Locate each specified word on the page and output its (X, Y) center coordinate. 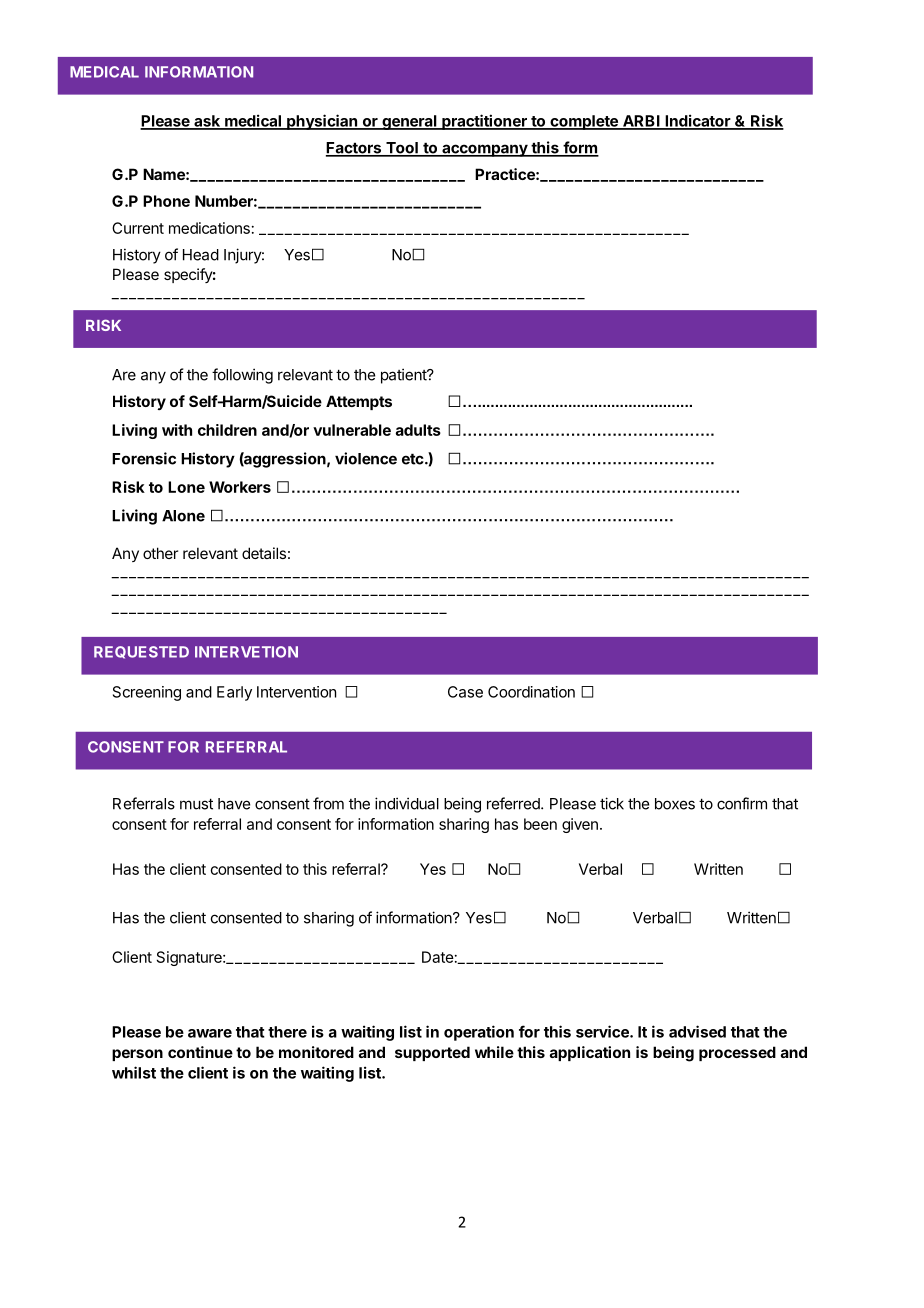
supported (432, 1053)
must (196, 804)
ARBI (641, 122)
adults (418, 430)
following (242, 376)
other (160, 553)
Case (465, 692)
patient (404, 376)
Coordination (531, 692)
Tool (402, 149)
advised (697, 1031)
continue (200, 1052)
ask (207, 122)
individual (407, 803)
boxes (675, 804)
